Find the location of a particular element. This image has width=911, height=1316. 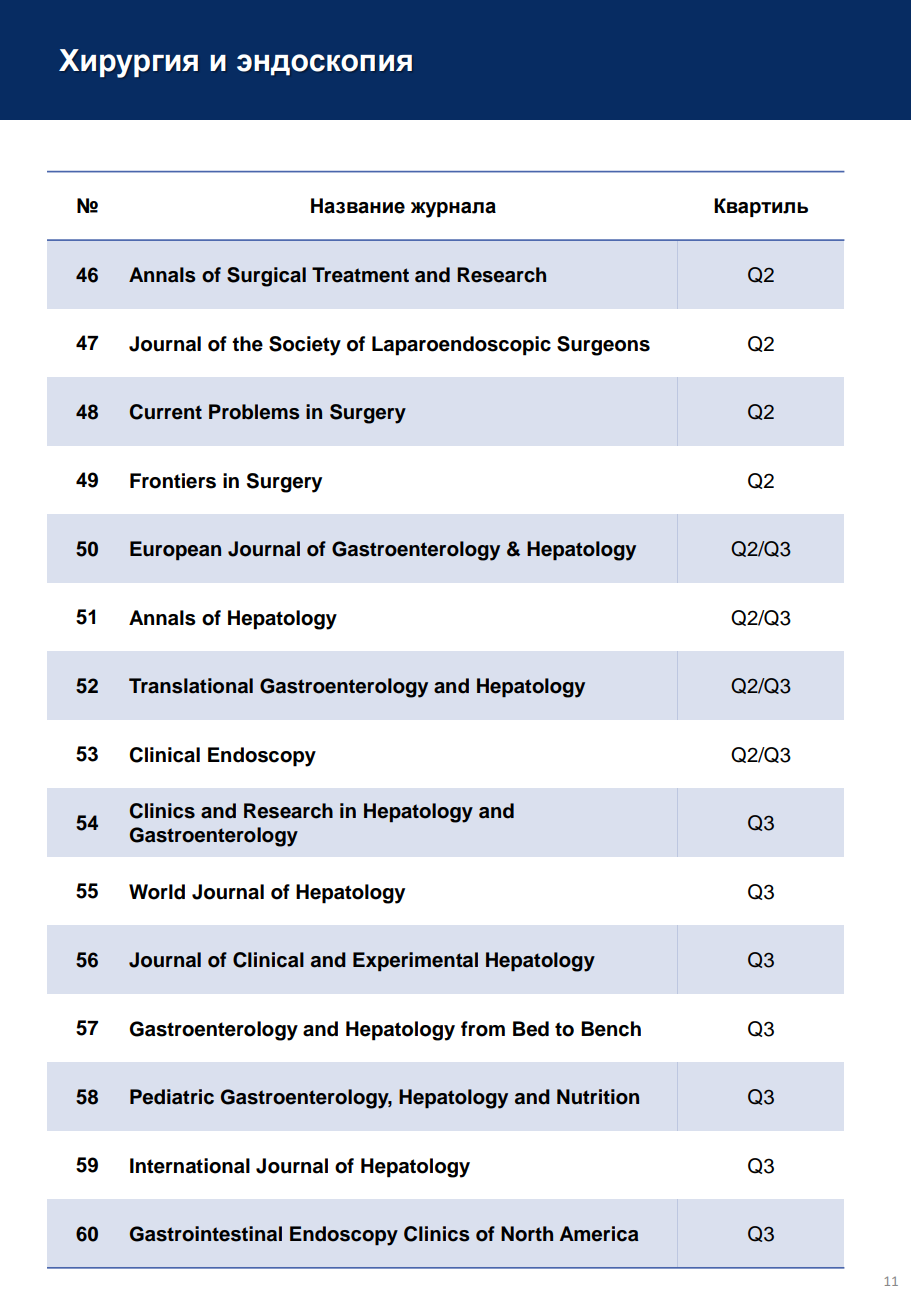

the is located at coordinates (247, 344).
